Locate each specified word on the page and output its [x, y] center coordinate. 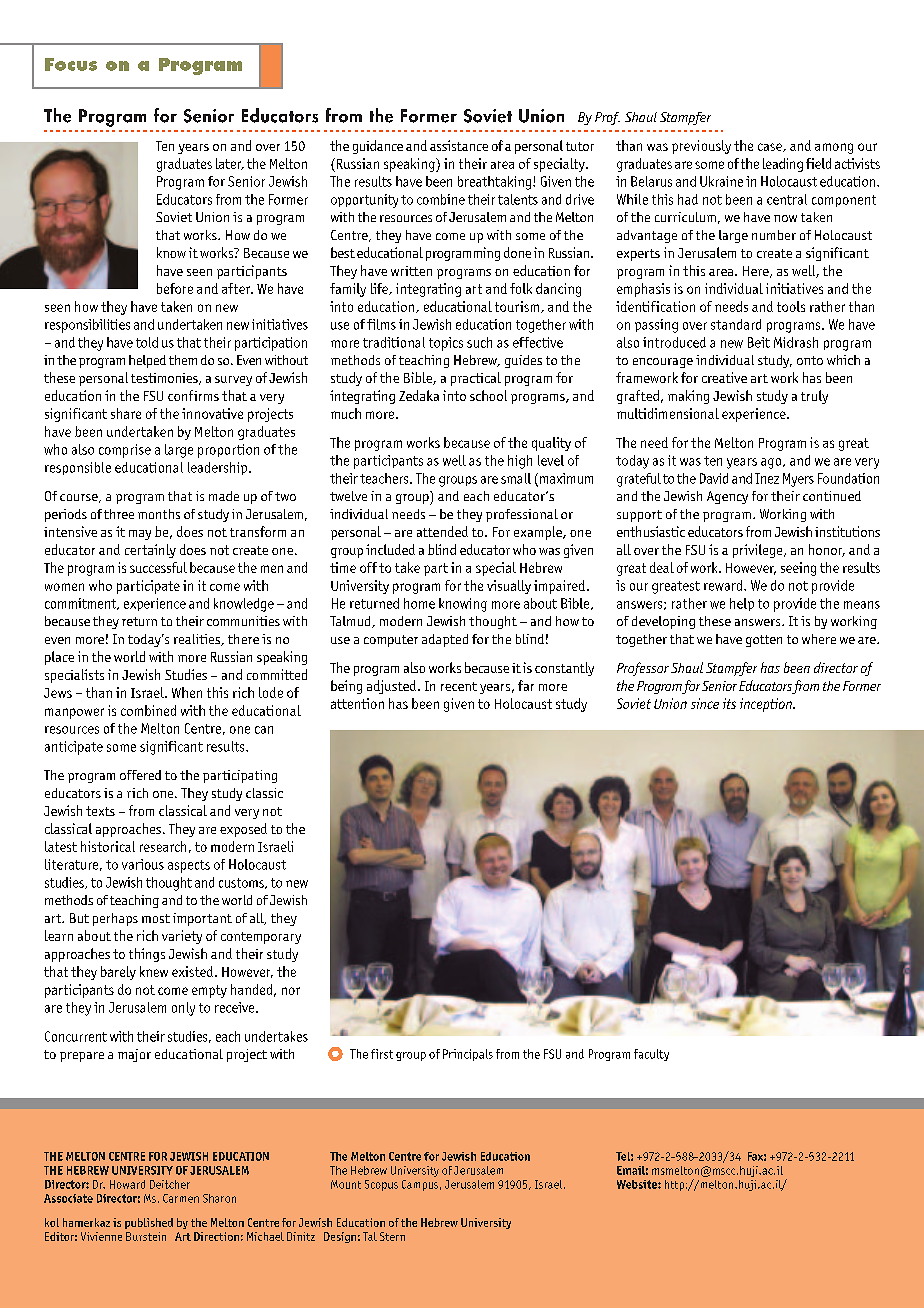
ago [772, 463]
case [771, 147]
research [163, 846]
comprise [125, 451]
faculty [651, 1055]
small [516, 478]
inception [767, 705]
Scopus [381, 1185]
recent [459, 686]
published [149, 1223]
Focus [71, 64]
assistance [459, 145]
